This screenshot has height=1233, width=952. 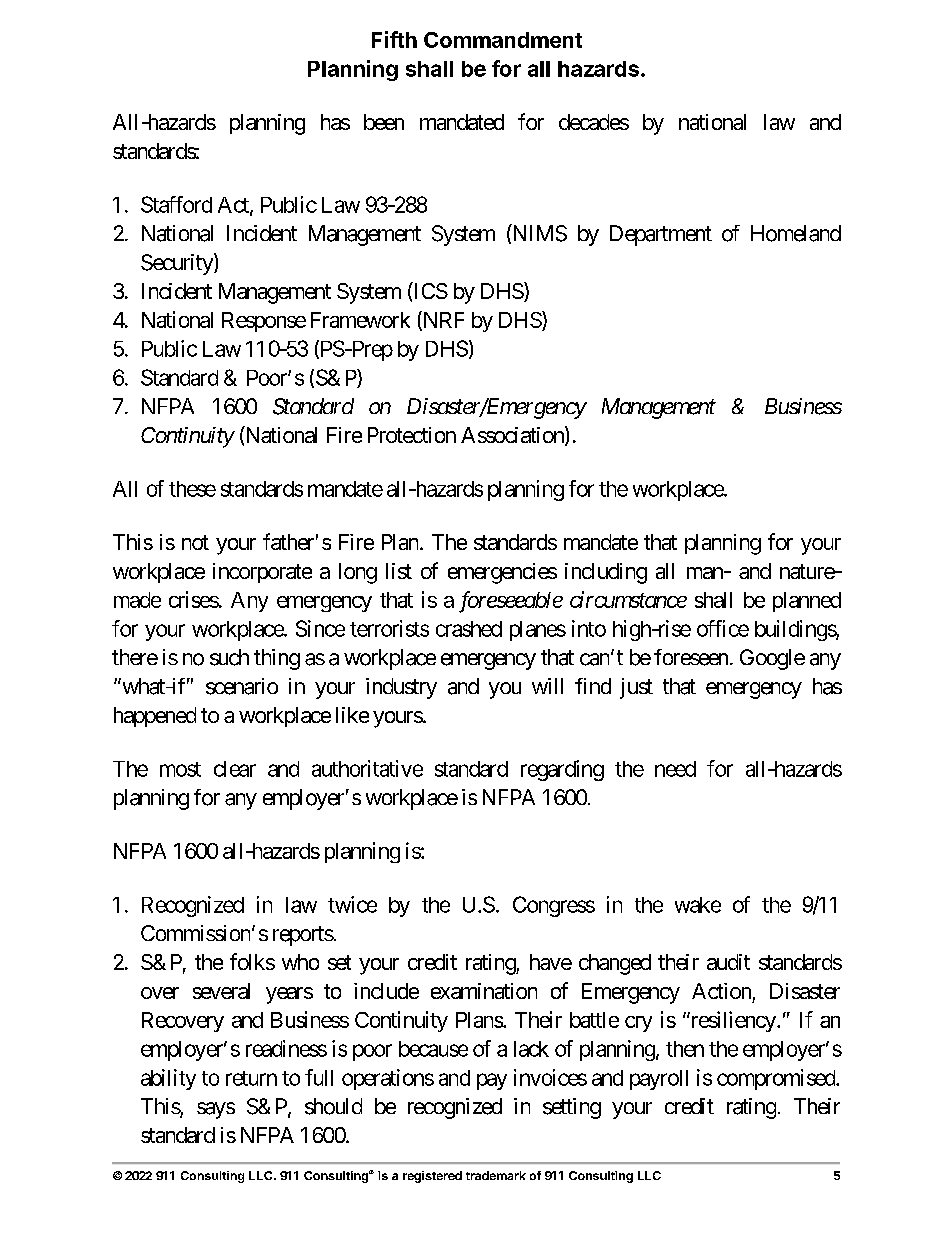 What do you see at coordinates (661, 235) in the screenshot?
I see `Department` at bounding box center [661, 235].
